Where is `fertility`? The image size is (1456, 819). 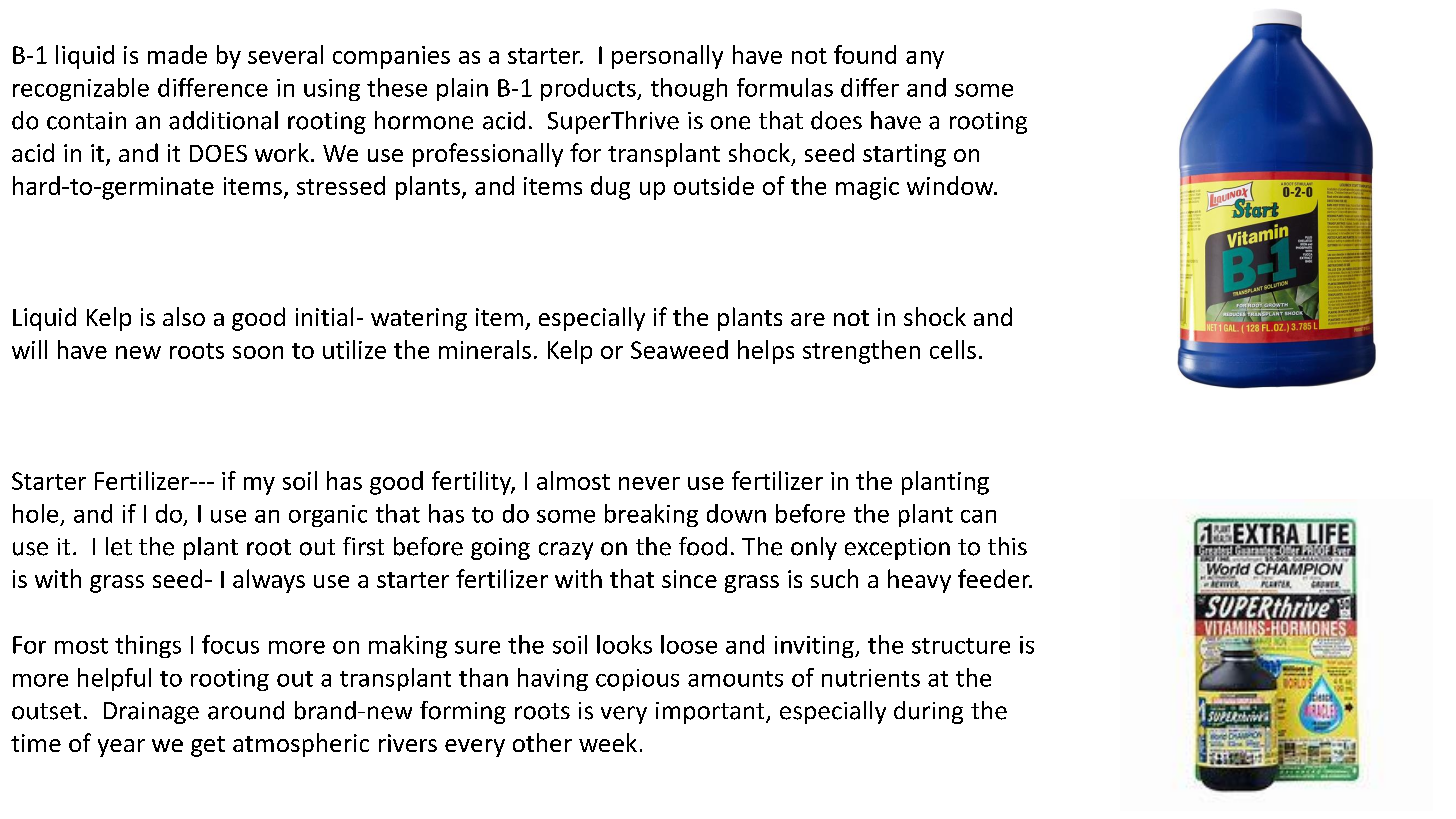
fertility is located at coordinates (473, 483).
